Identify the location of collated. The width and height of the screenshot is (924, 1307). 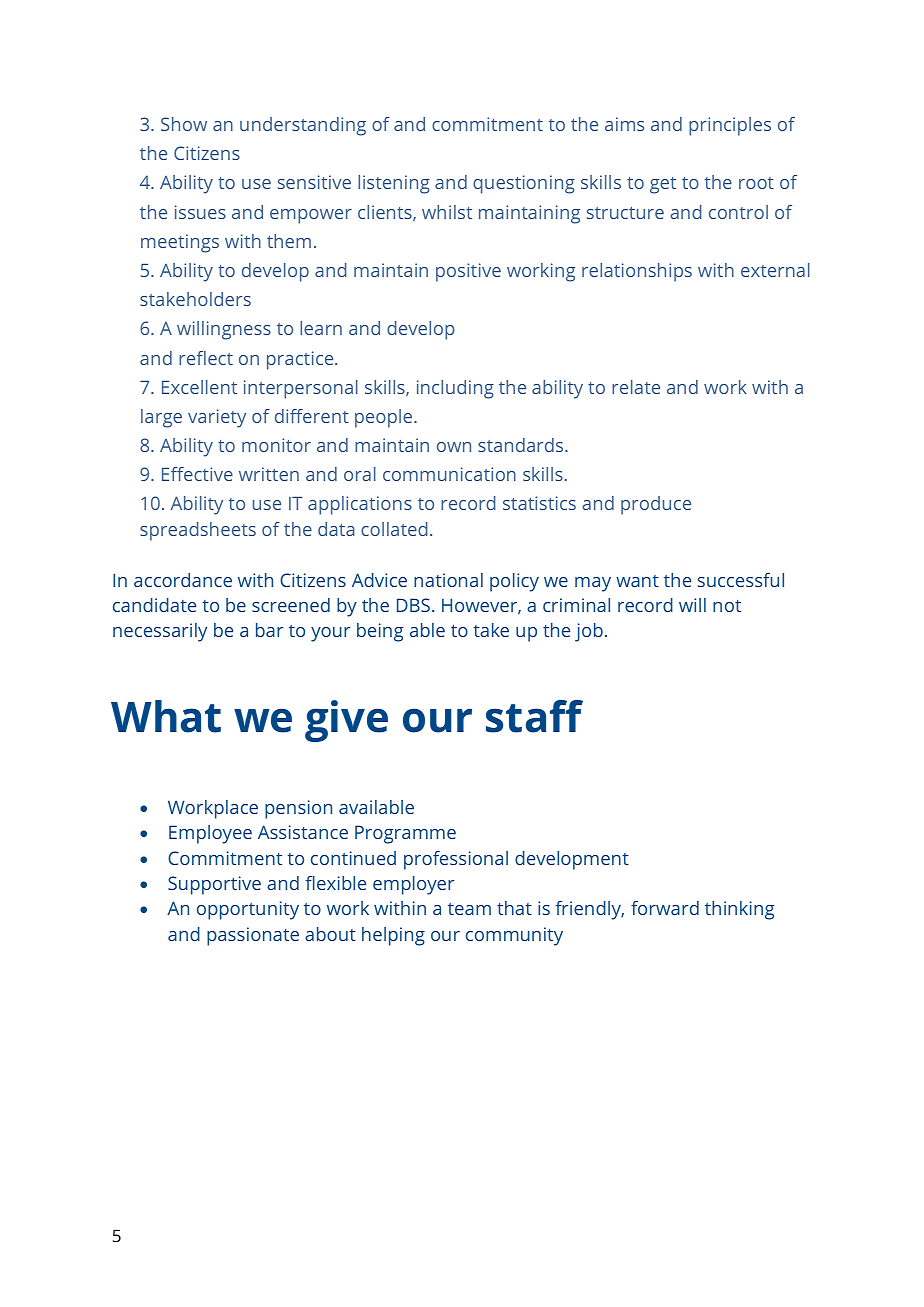
(394, 529).
